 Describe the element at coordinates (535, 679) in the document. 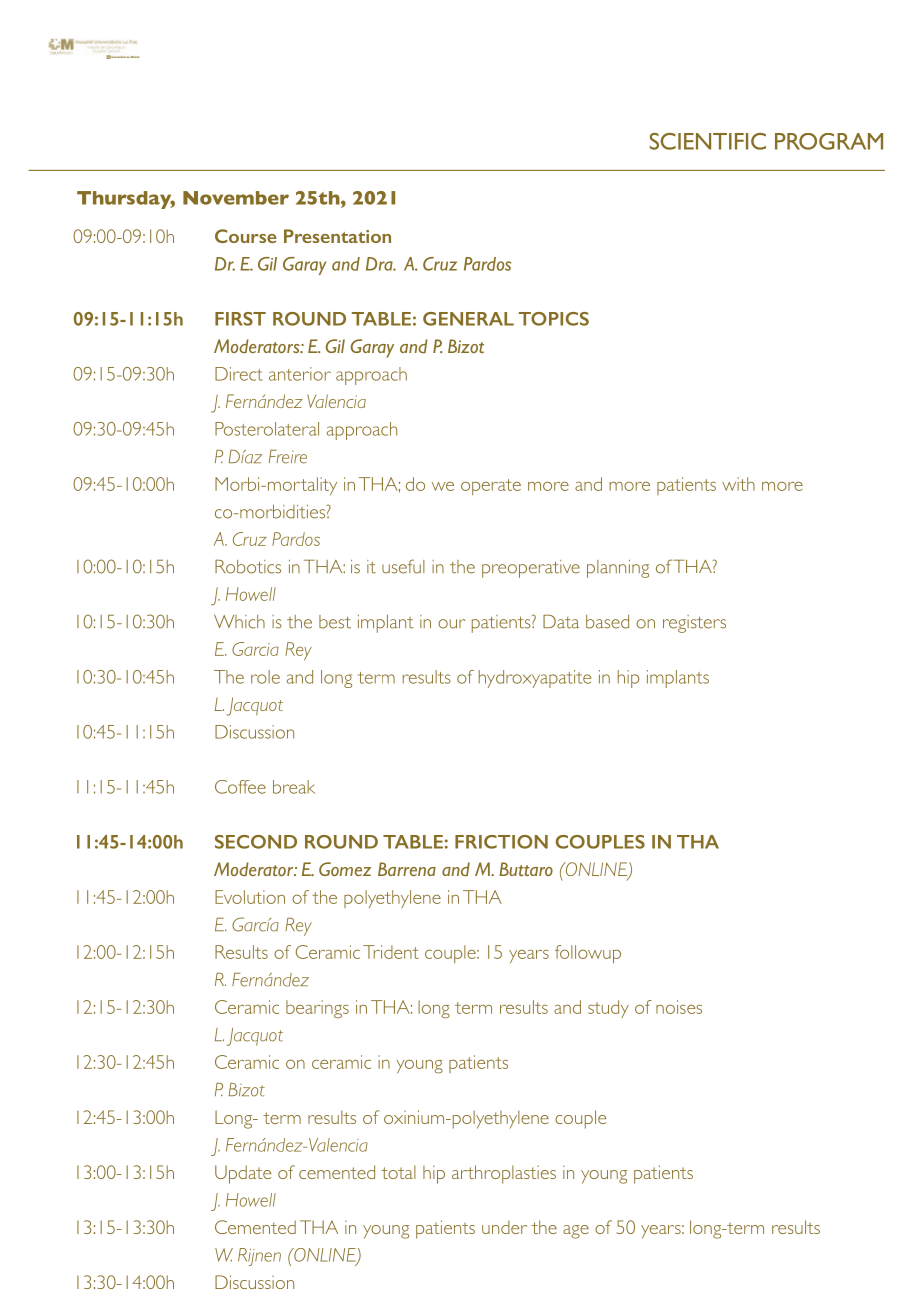

I see `hydroxyapatite` at that location.
